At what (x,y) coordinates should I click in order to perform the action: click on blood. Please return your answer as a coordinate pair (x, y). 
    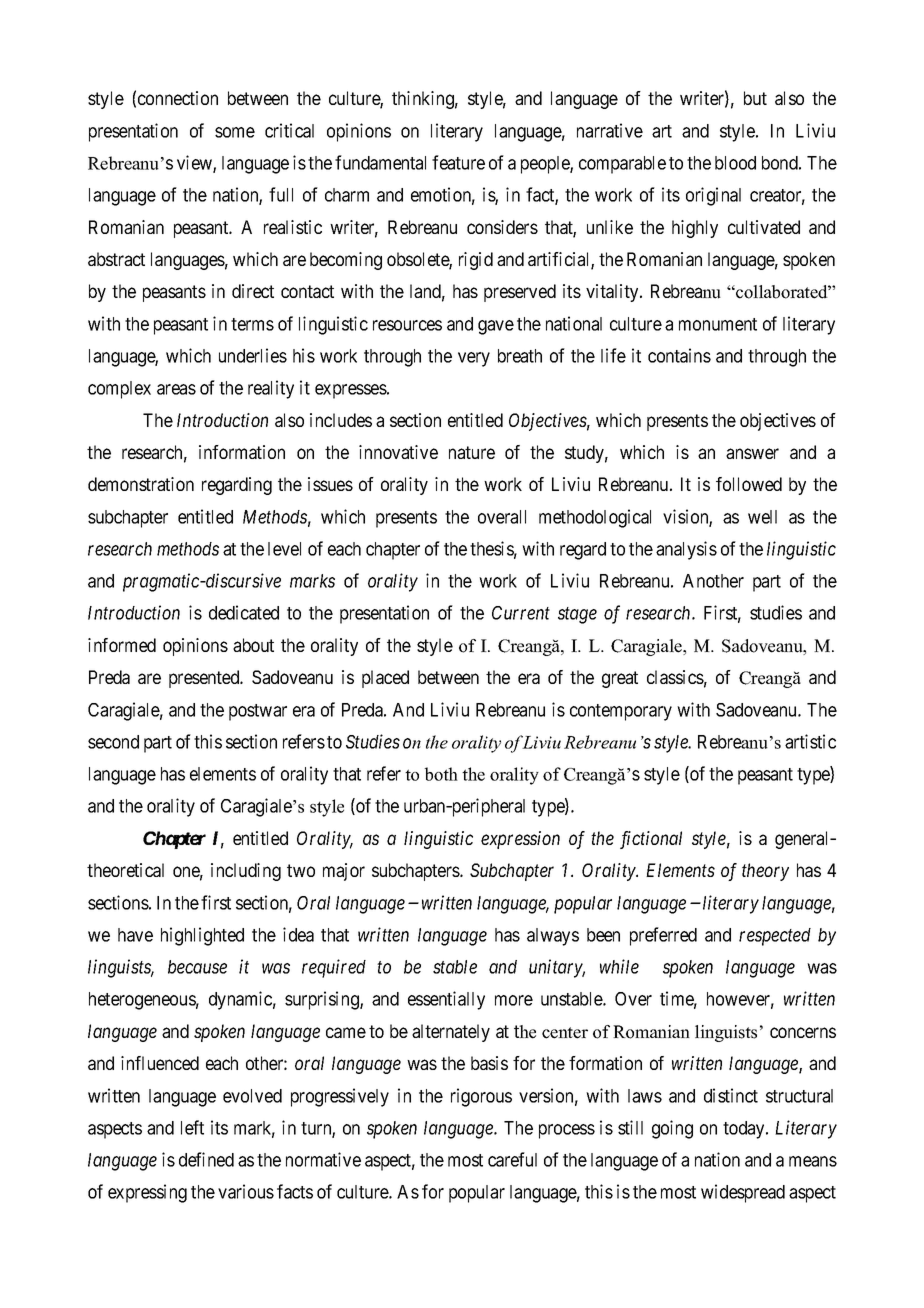
    Looking at the image, I should click on (735, 163).
